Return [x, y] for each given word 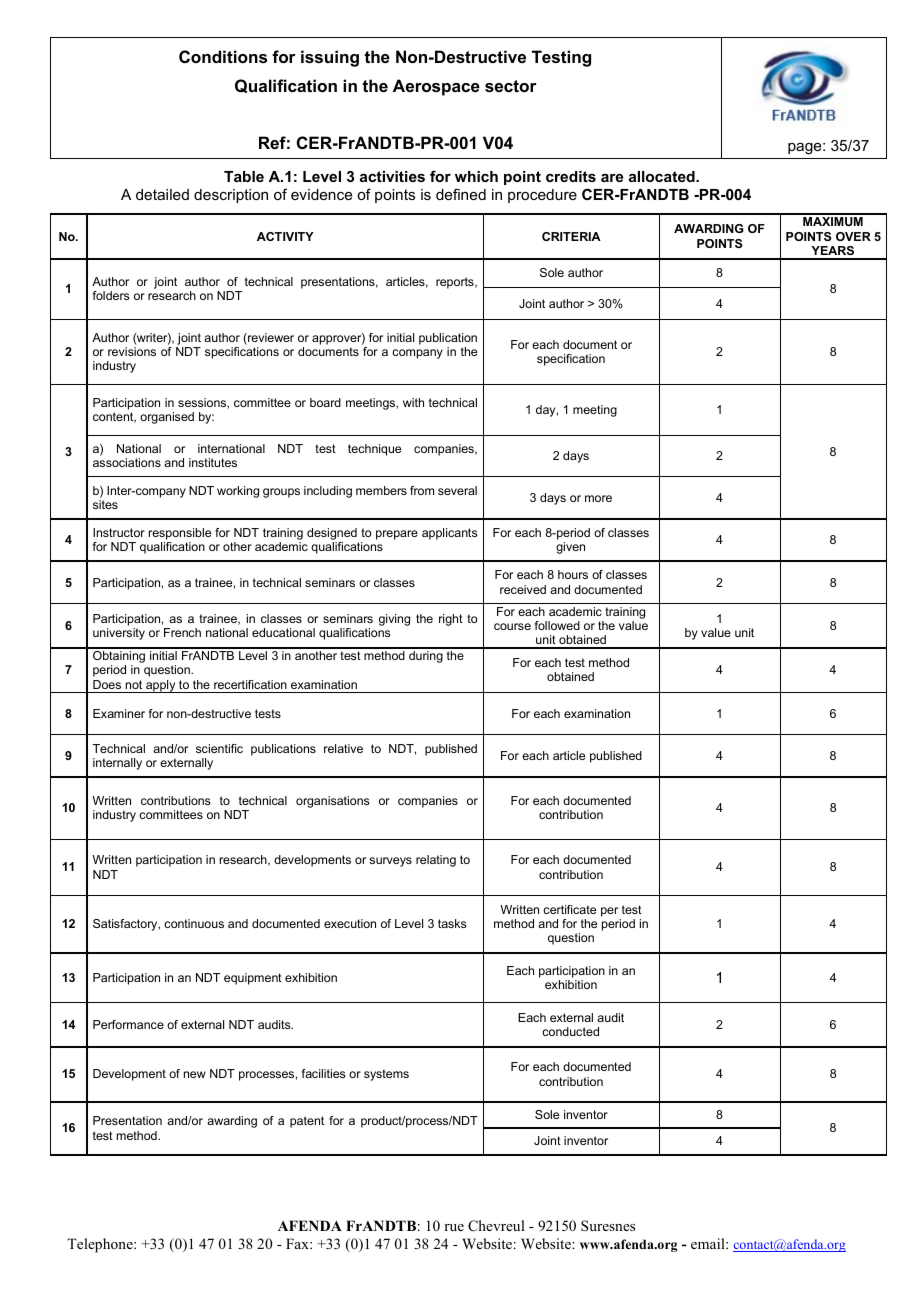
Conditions [223, 56]
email [709, 1243]
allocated [663, 176]
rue [454, 1227]
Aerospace [436, 87]
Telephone [101, 1245]
